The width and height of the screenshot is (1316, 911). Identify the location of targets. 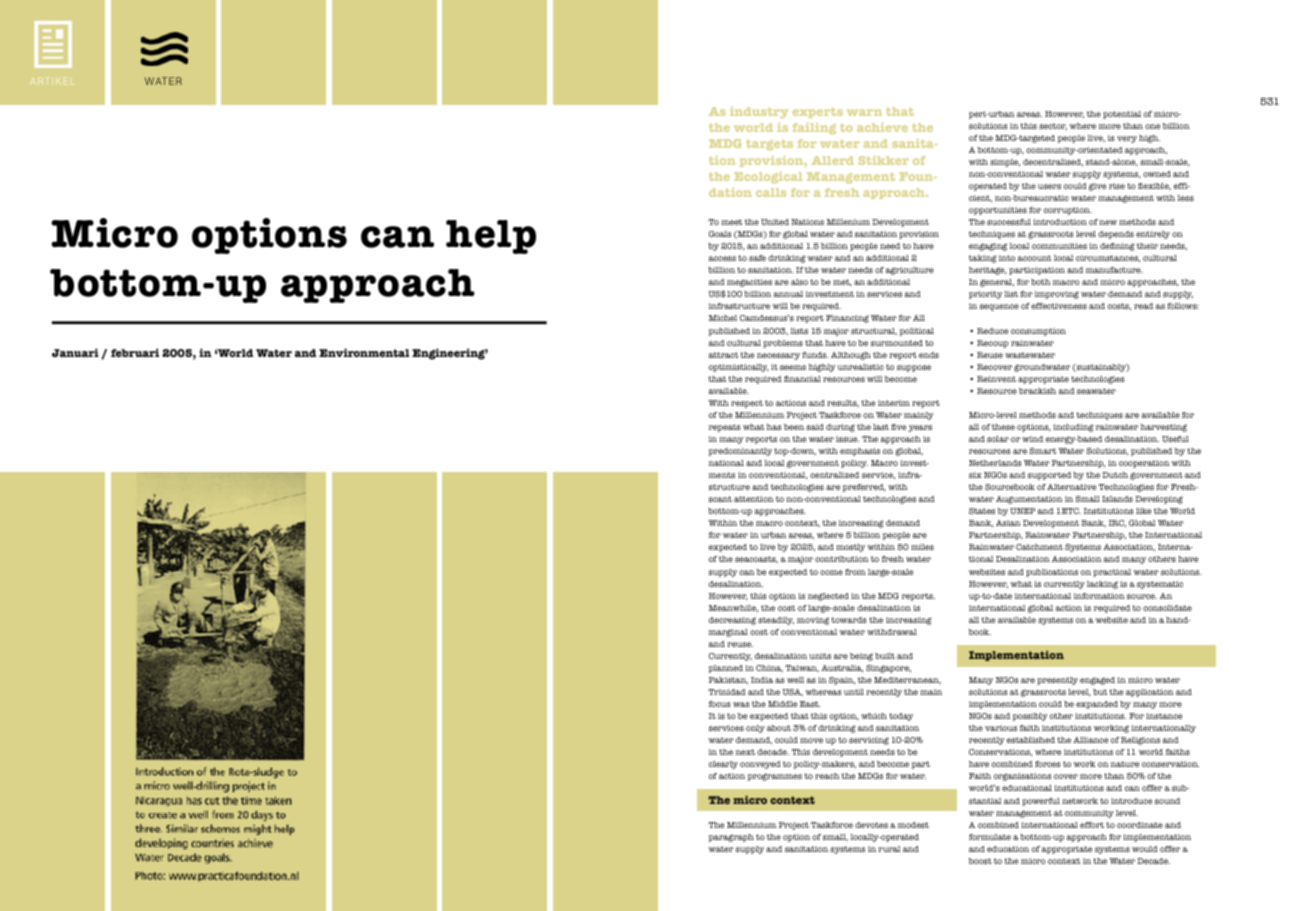
(769, 145).
